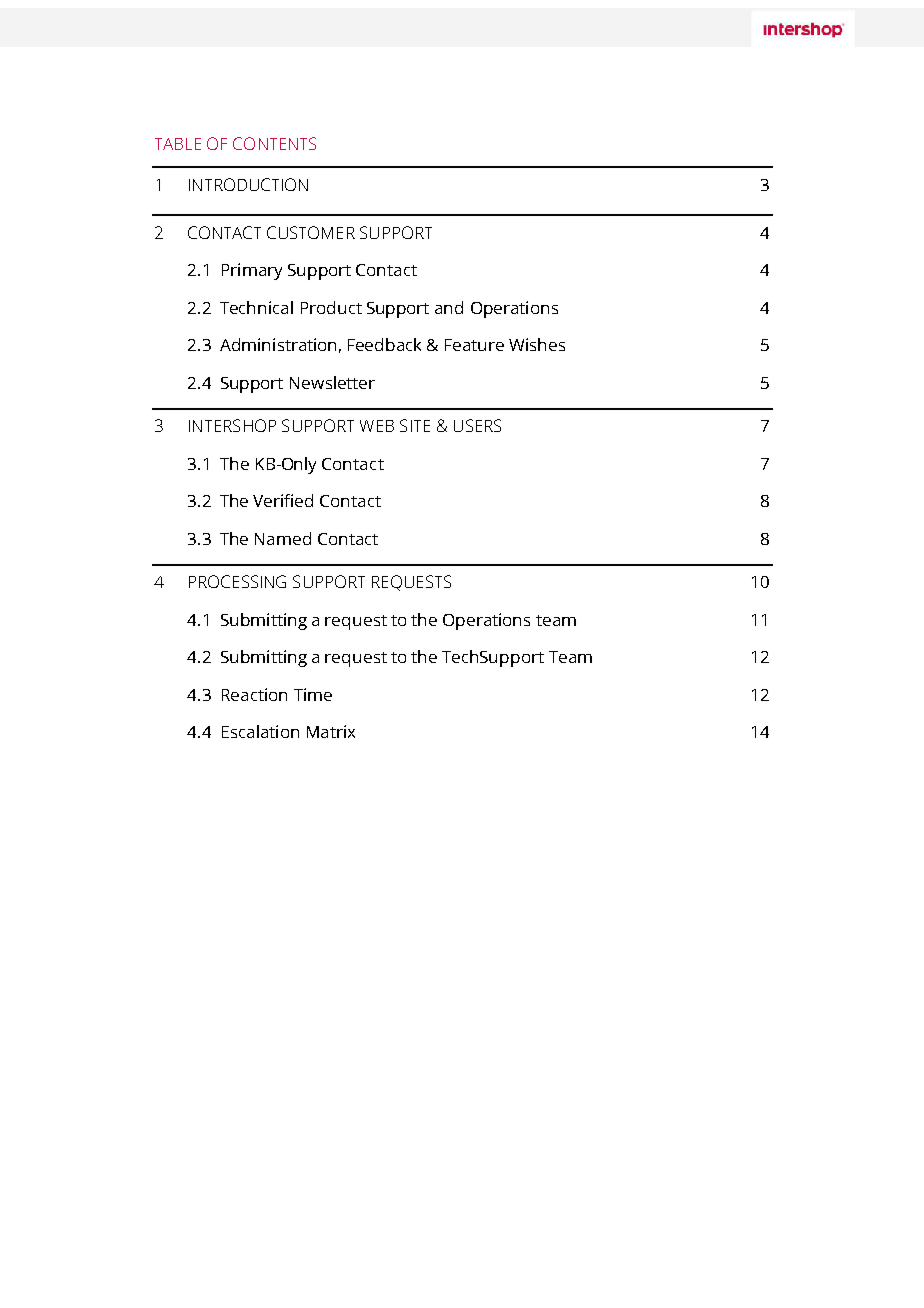 The image size is (924, 1308). I want to click on Primary, so click(252, 271).
